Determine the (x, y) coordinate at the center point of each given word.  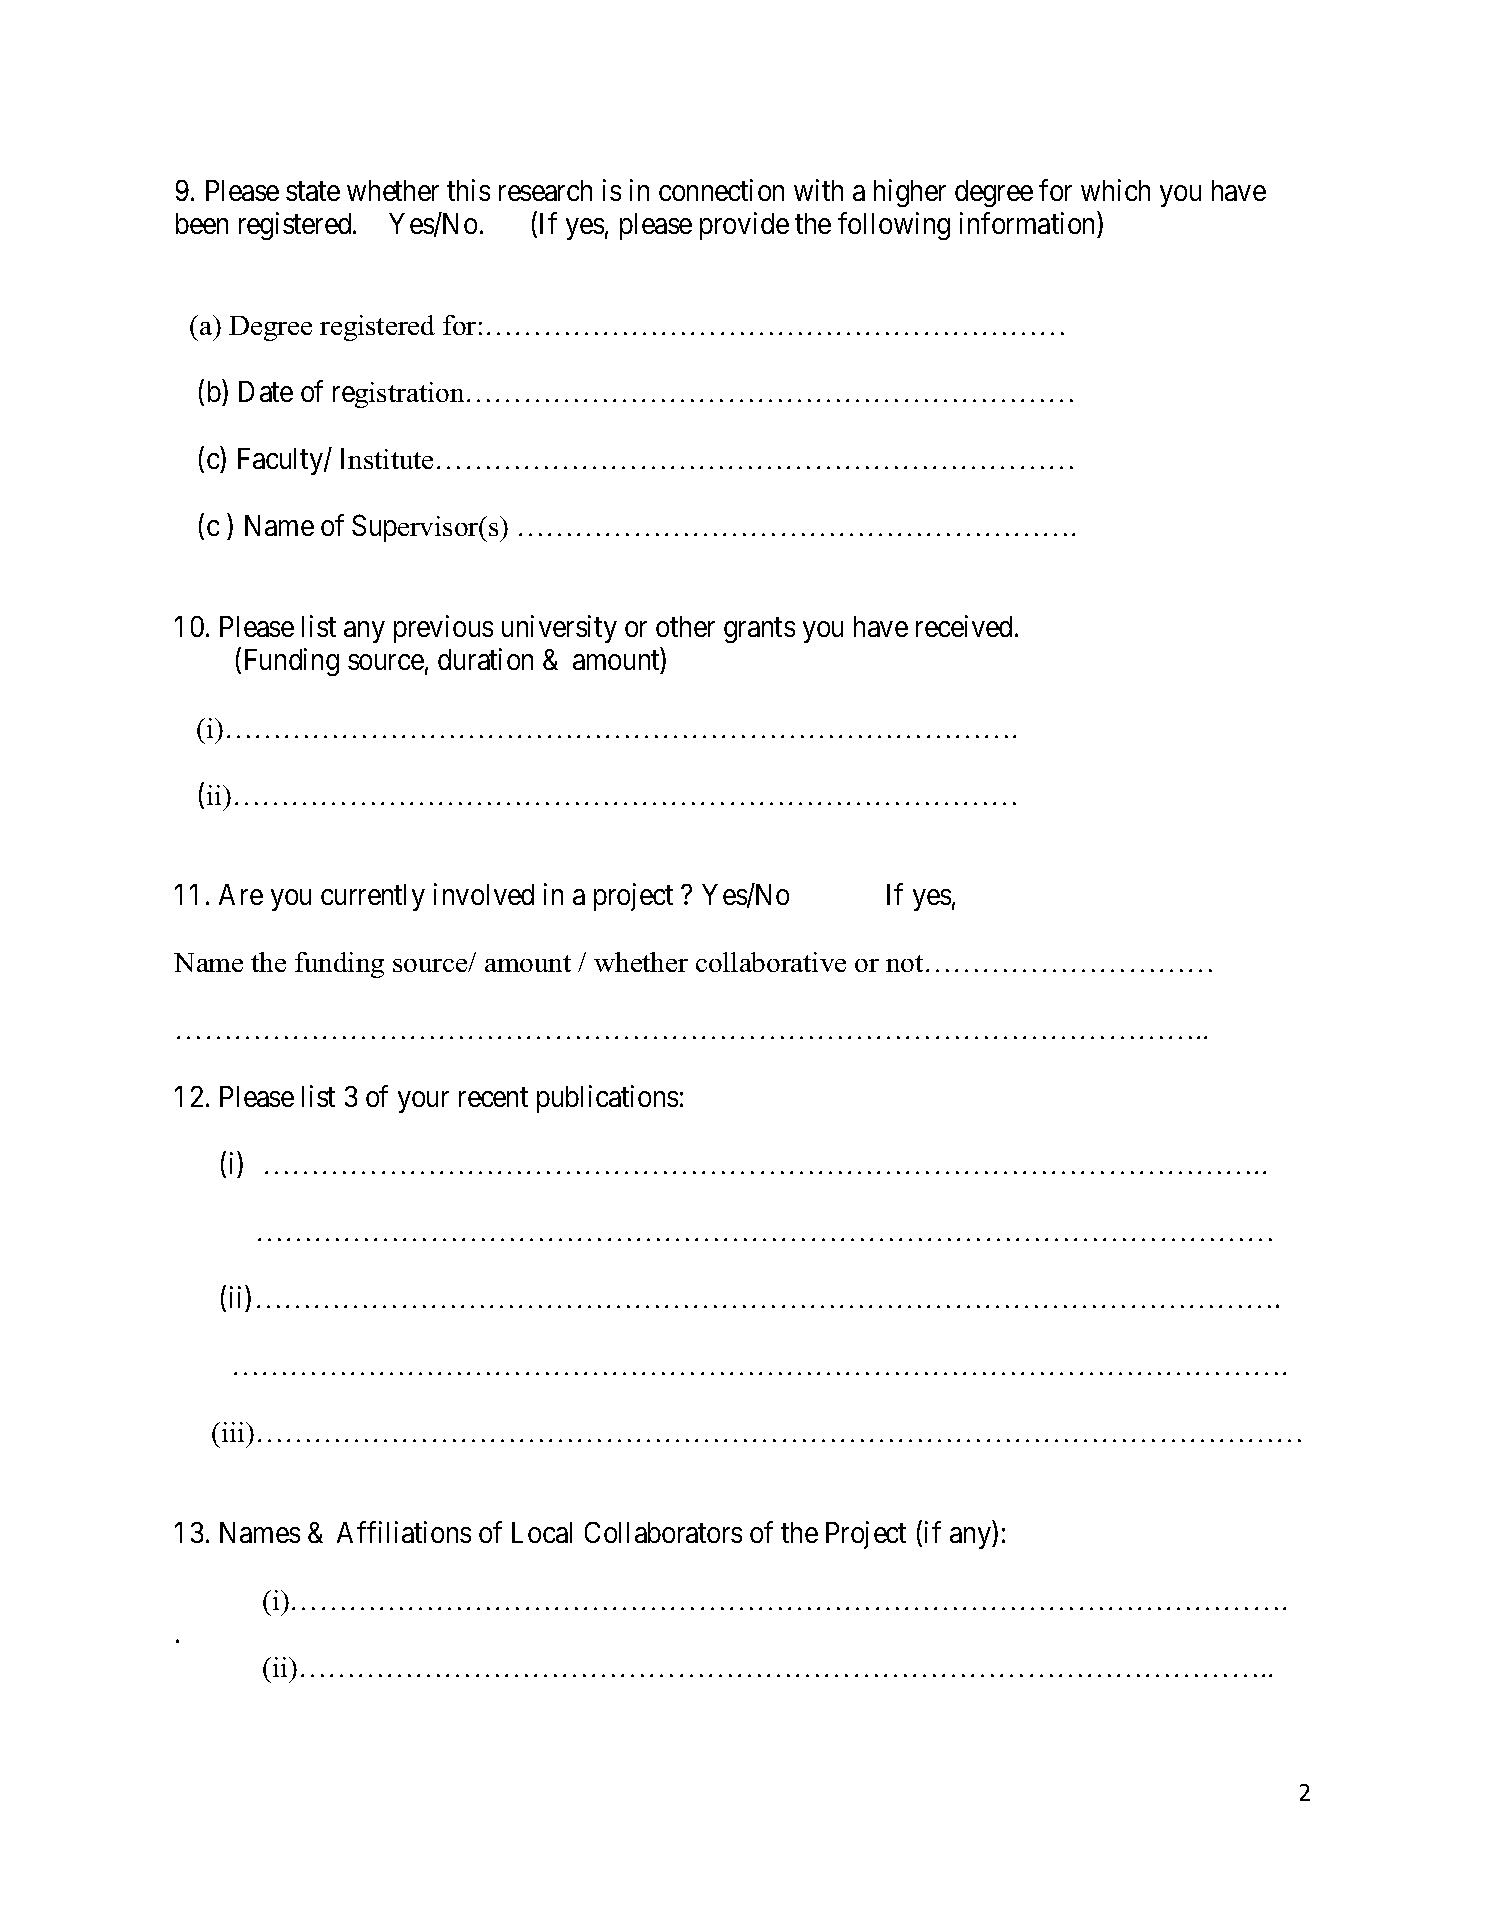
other (685, 626)
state (313, 191)
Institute (387, 458)
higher (910, 193)
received (966, 626)
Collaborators (663, 1532)
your (423, 1102)
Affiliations (404, 1532)
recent (493, 1097)
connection (721, 190)
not (904, 963)
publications (607, 1099)
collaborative (771, 962)
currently (373, 897)
